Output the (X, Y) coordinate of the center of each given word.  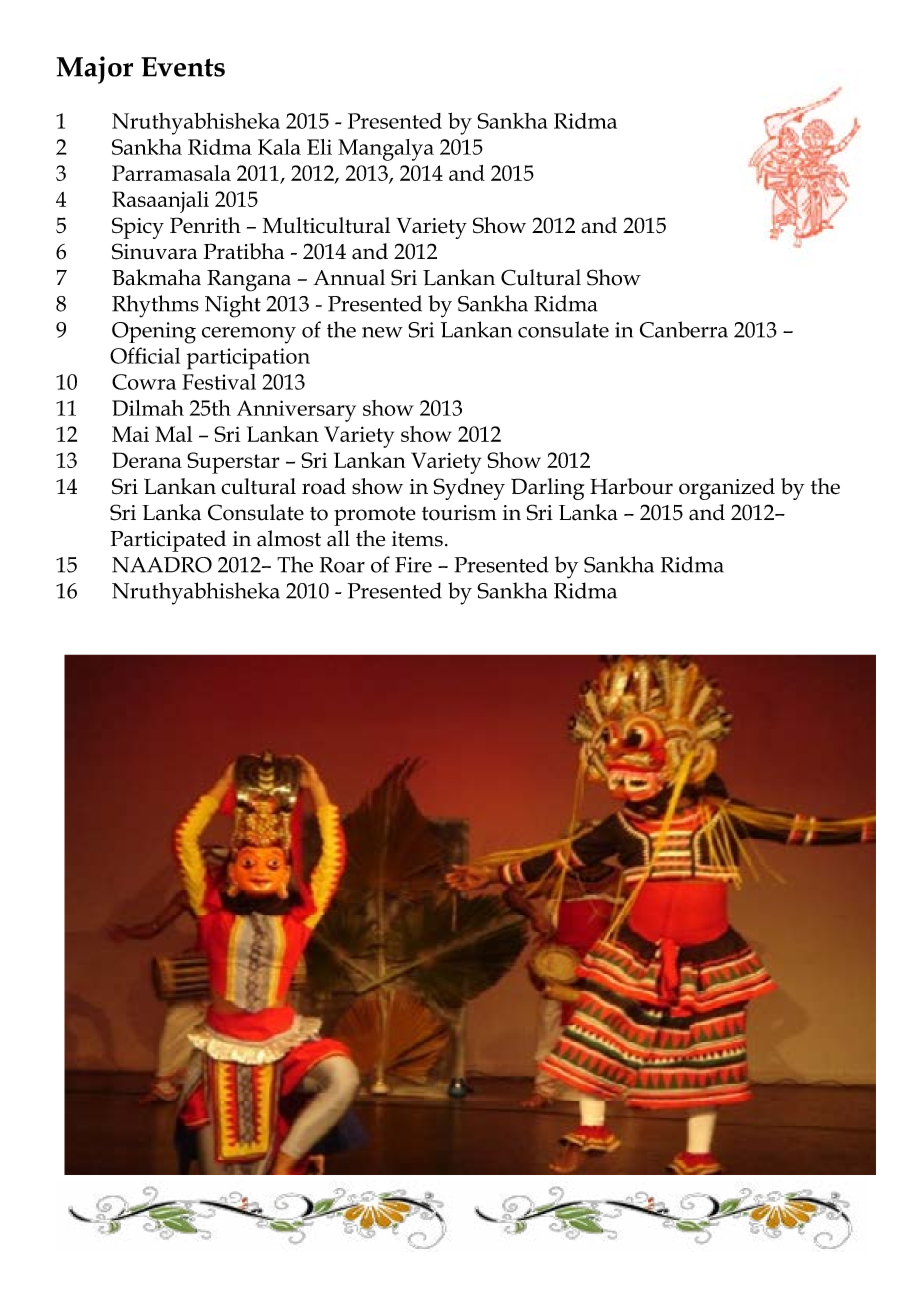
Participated (168, 541)
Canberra (684, 329)
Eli (319, 147)
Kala (279, 147)
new (382, 332)
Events (183, 67)
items (417, 539)
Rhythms (155, 306)
